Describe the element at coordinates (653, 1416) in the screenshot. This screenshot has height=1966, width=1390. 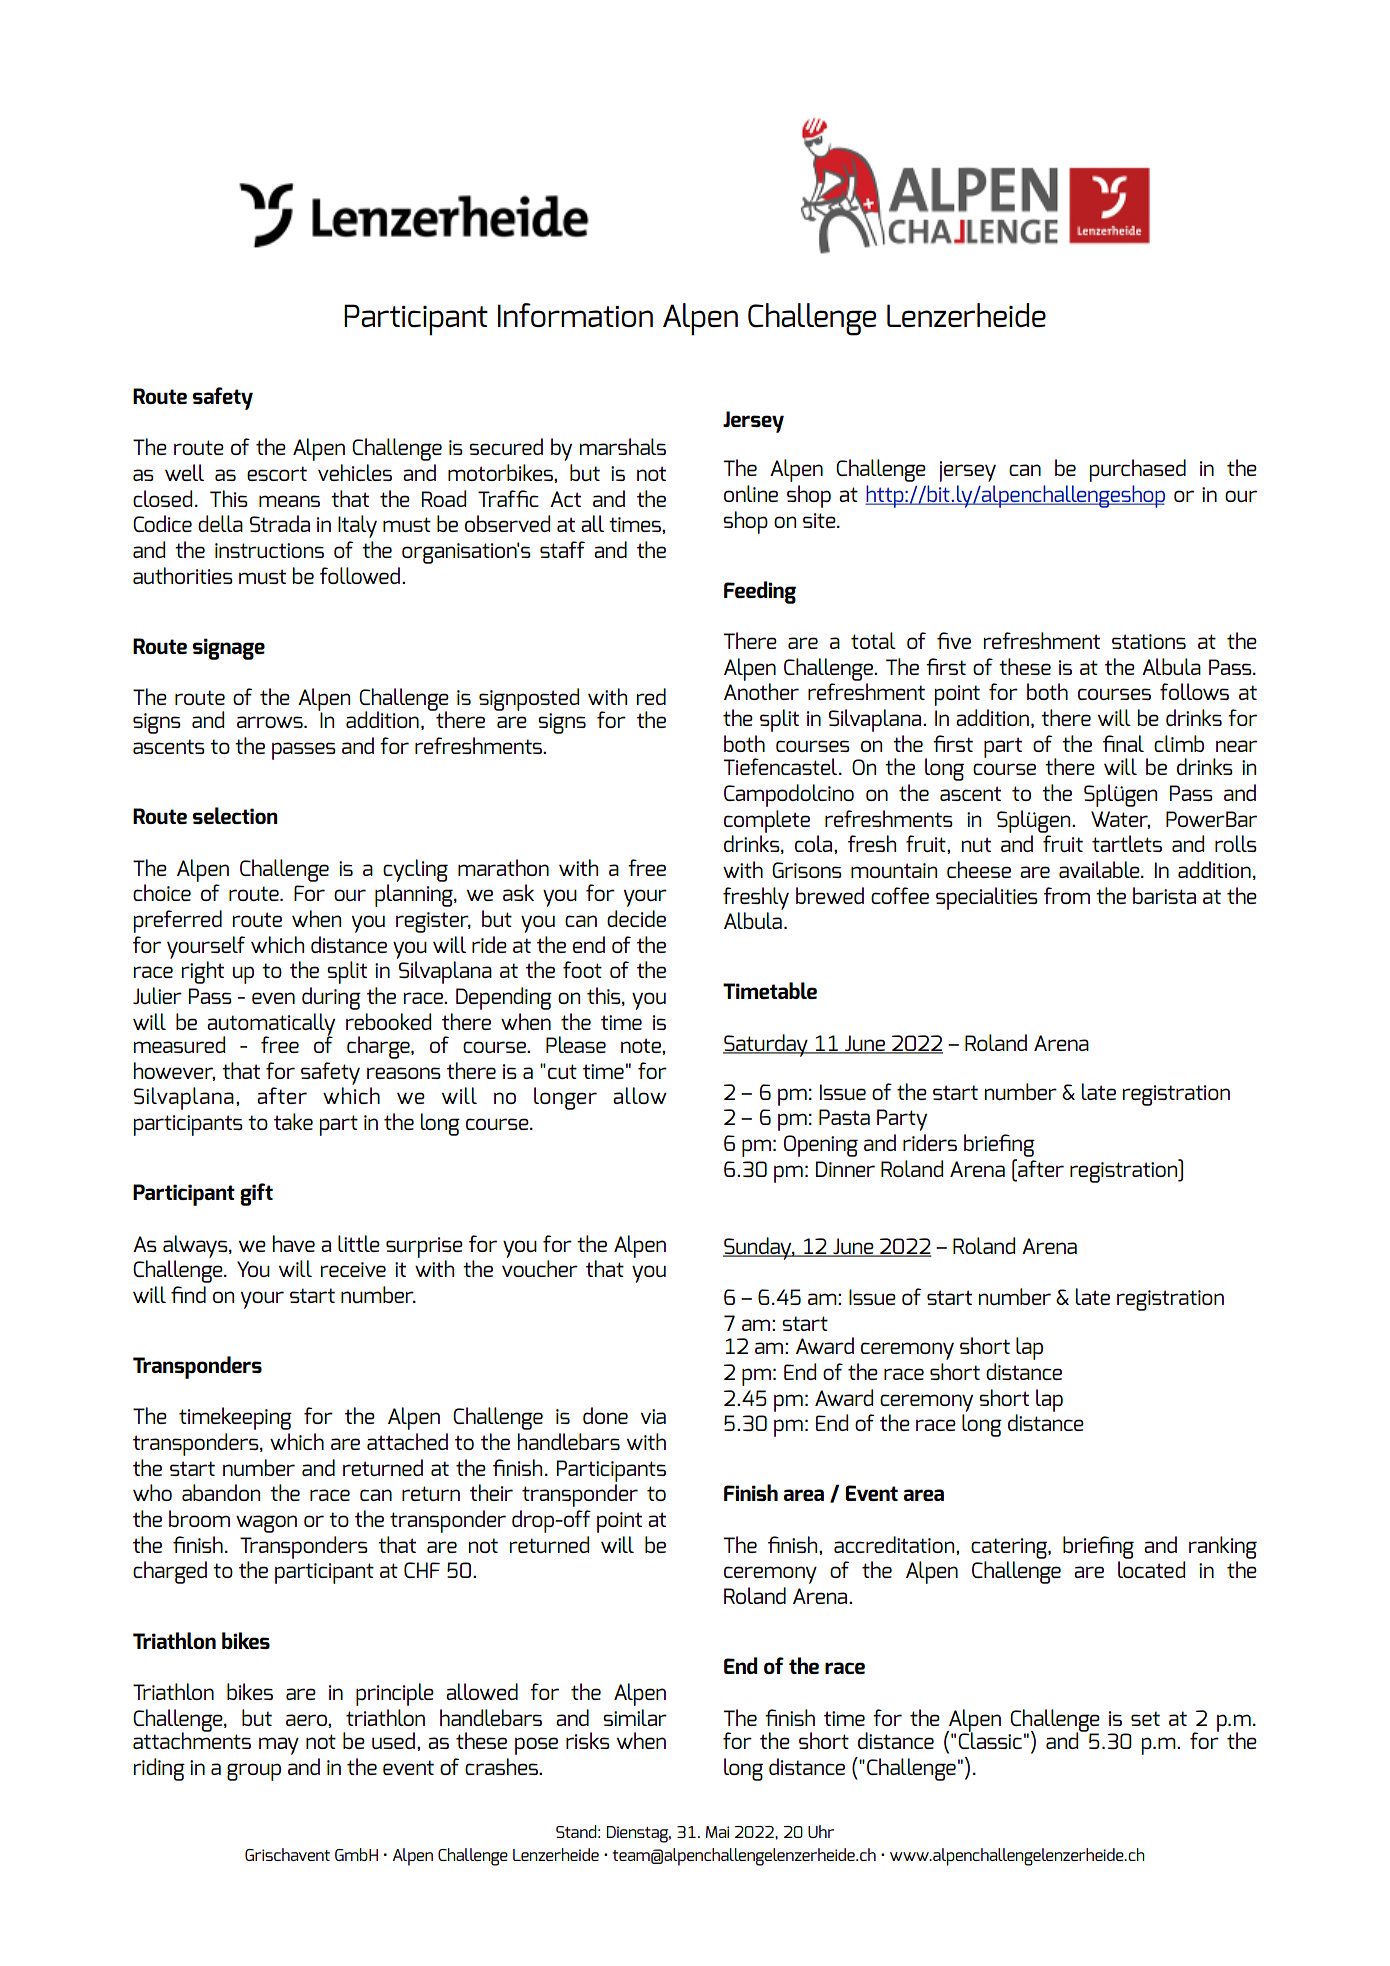
I see `via` at that location.
